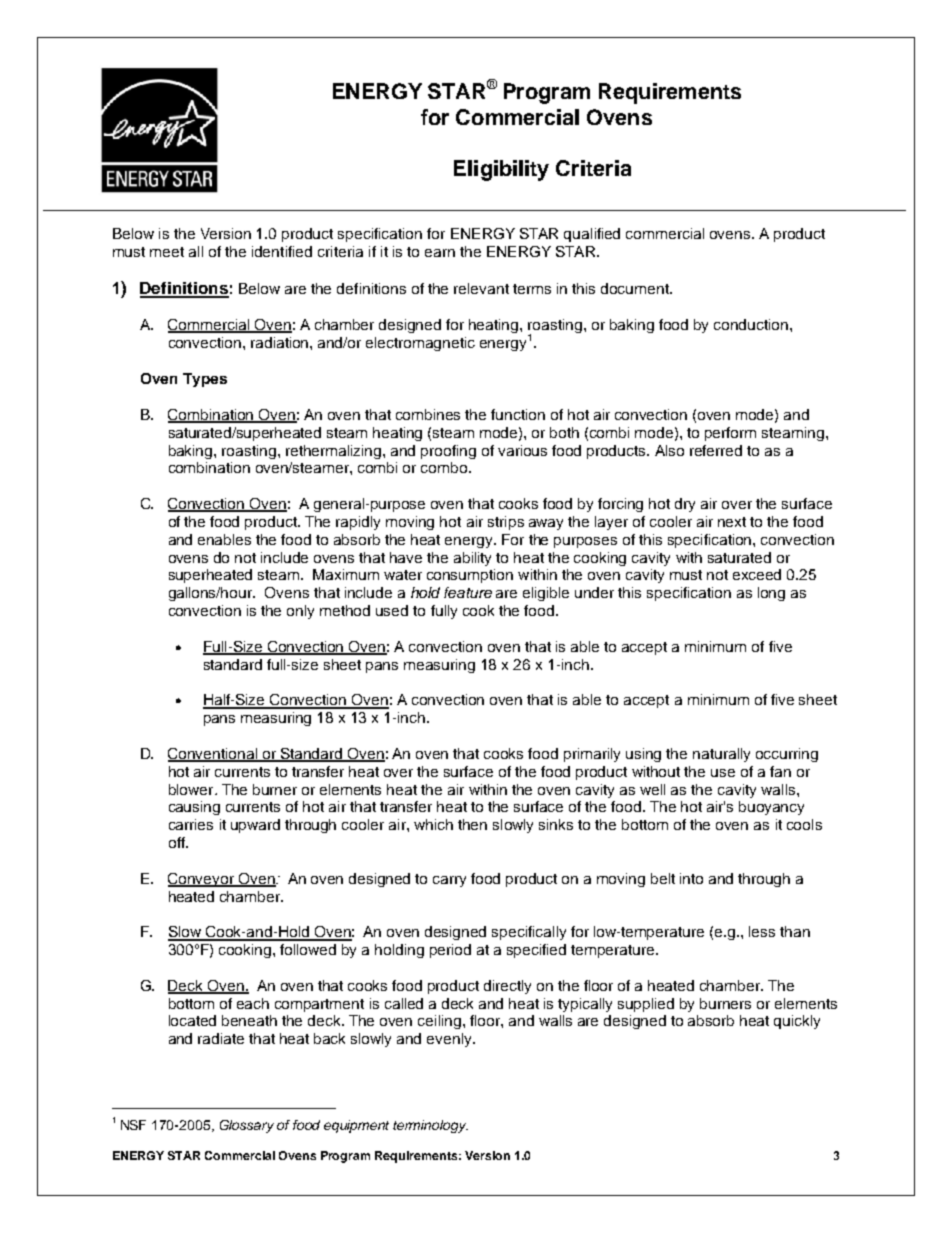  What do you see at coordinates (771, 594) in the page?
I see `long` at bounding box center [771, 594].
